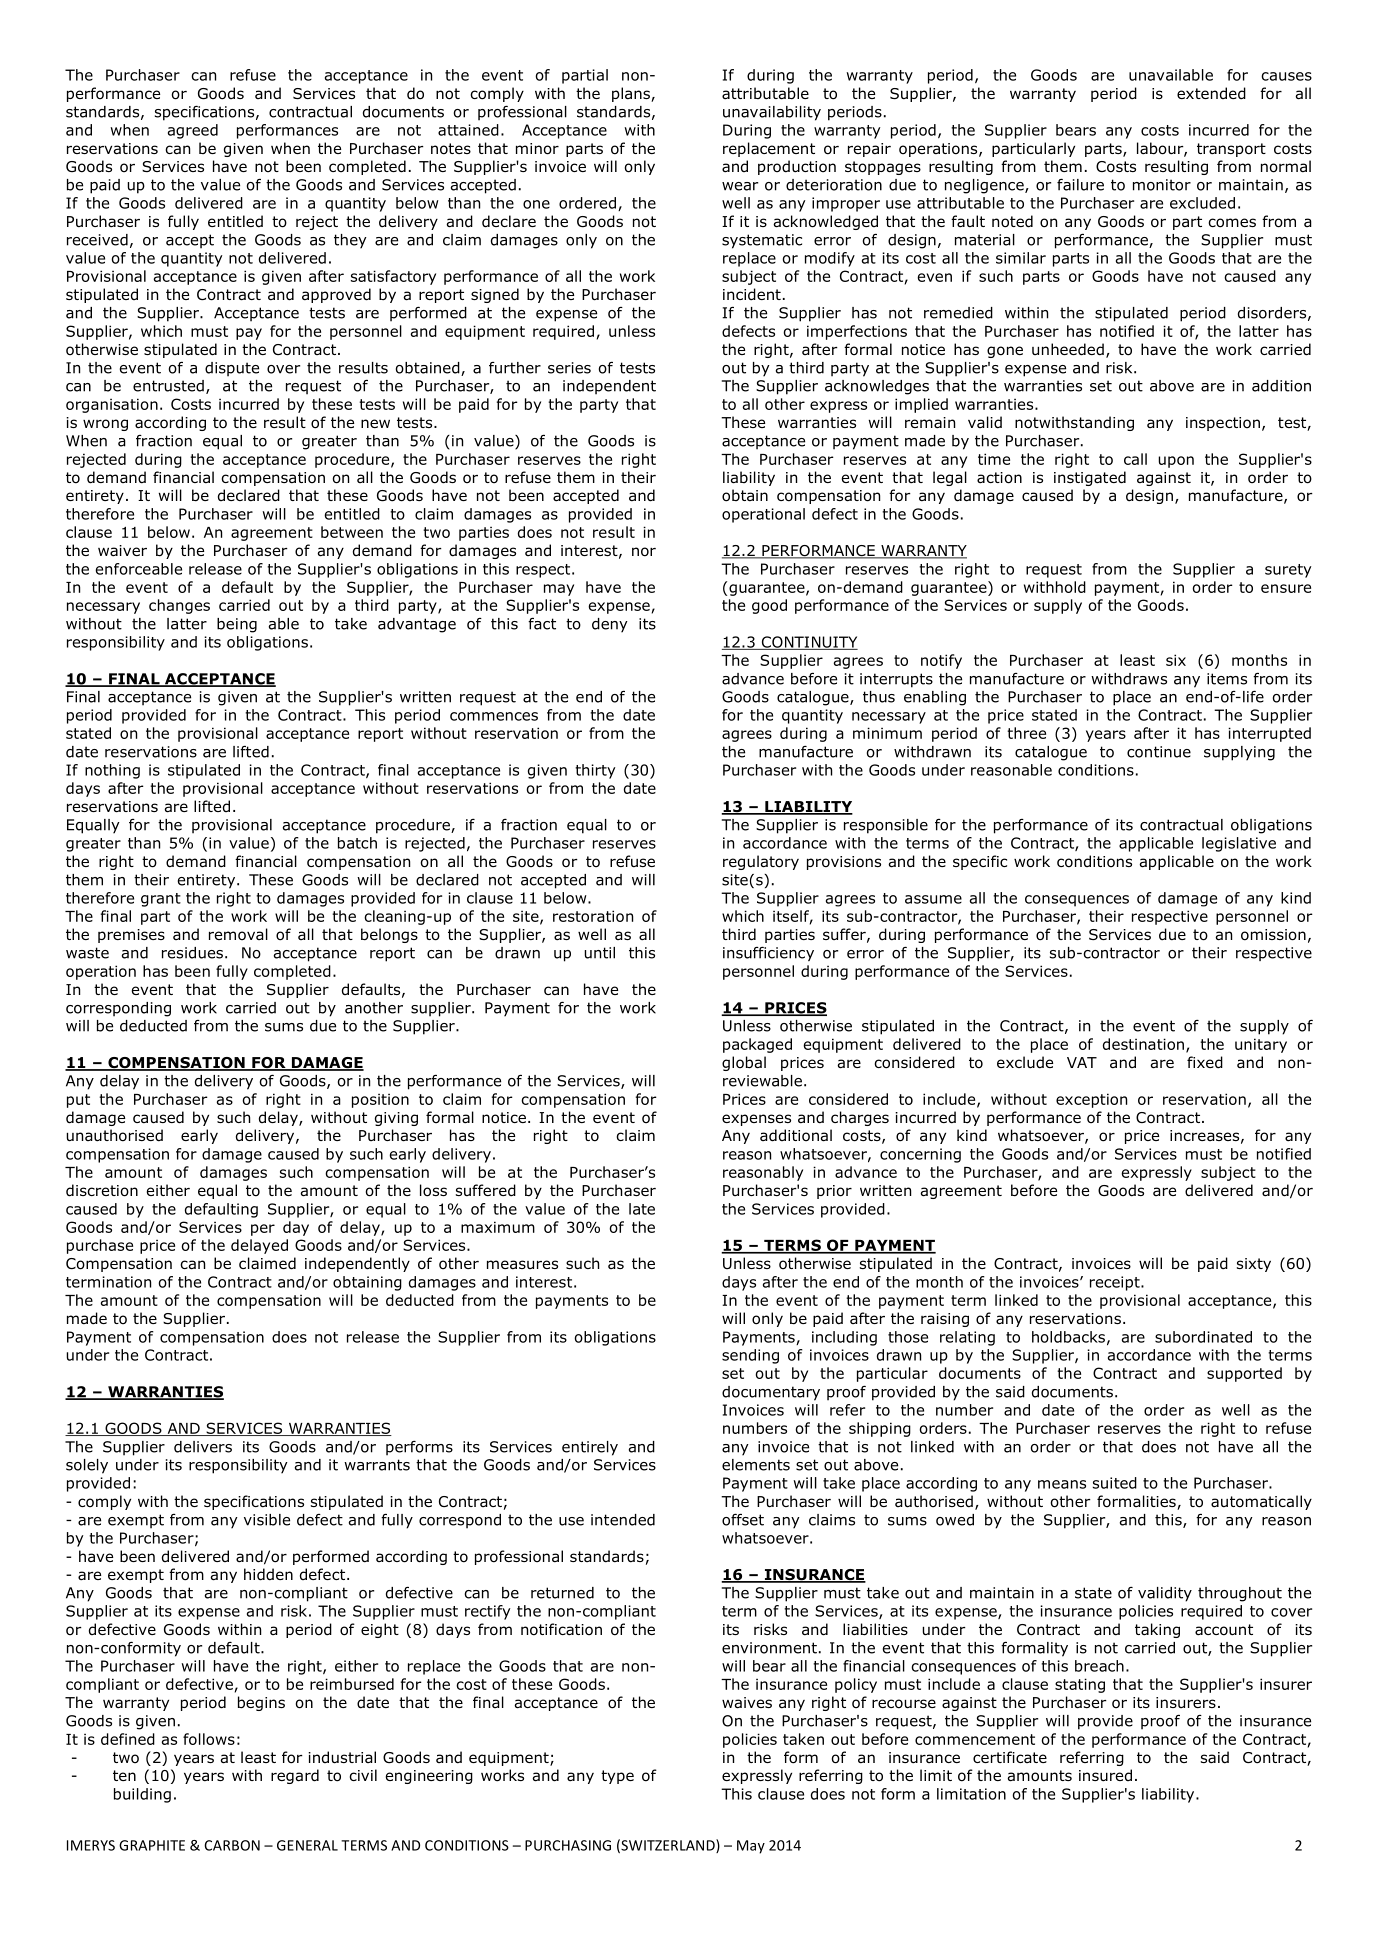 The image size is (1377, 1949). Describe the element at coordinates (102, 1190) in the document. I see `discretion` at that location.
